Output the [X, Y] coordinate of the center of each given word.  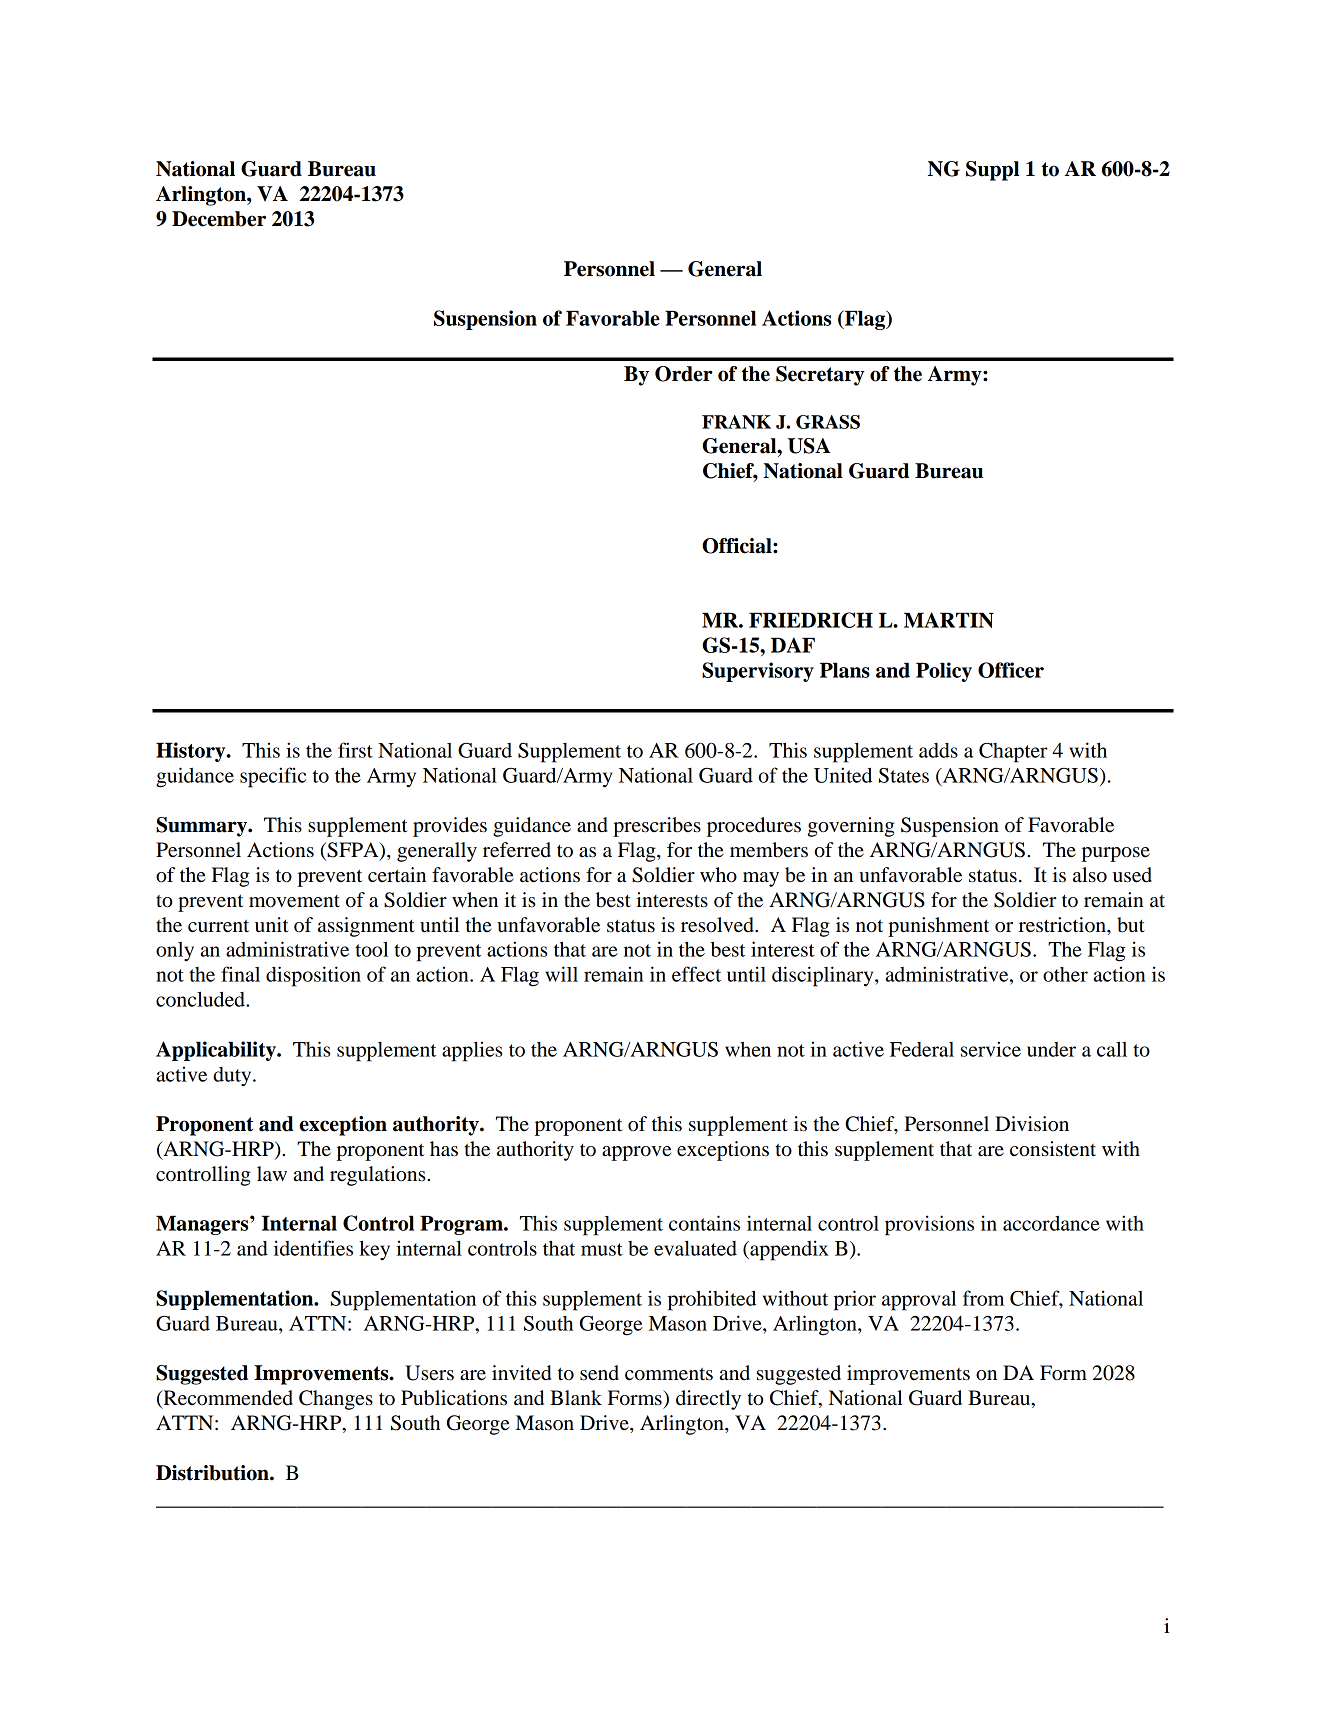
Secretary [820, 376]
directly [708, 1400]
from [983, 1298]
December [219, 219]
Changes [336, 1400]
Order [684, 374]
